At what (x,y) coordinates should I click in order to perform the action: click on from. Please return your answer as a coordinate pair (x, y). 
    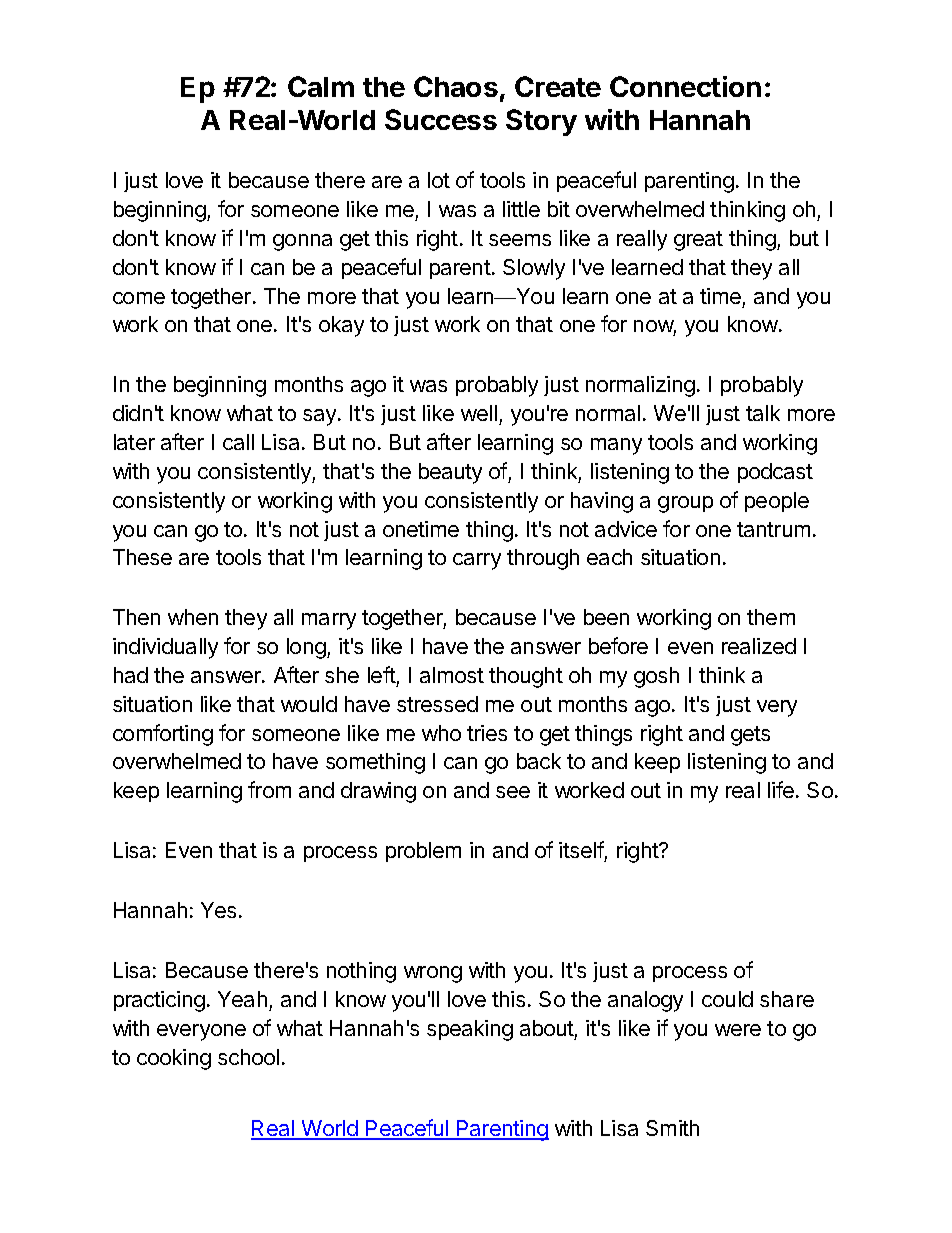
    Looking at the image, I should click on (269, 789).
